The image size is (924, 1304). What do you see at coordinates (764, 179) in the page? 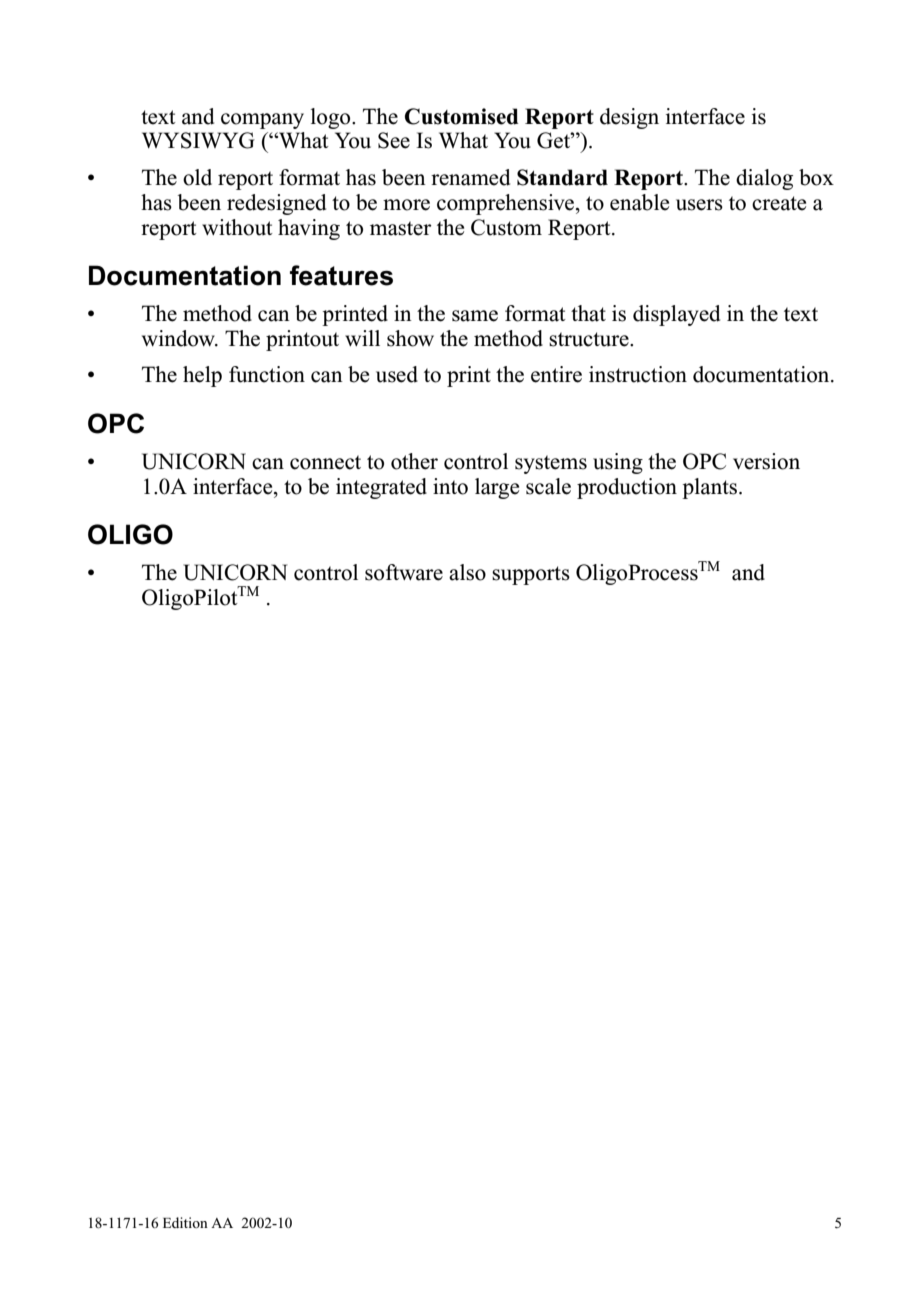
I see `dialog` at bounding box center [764, 179].
